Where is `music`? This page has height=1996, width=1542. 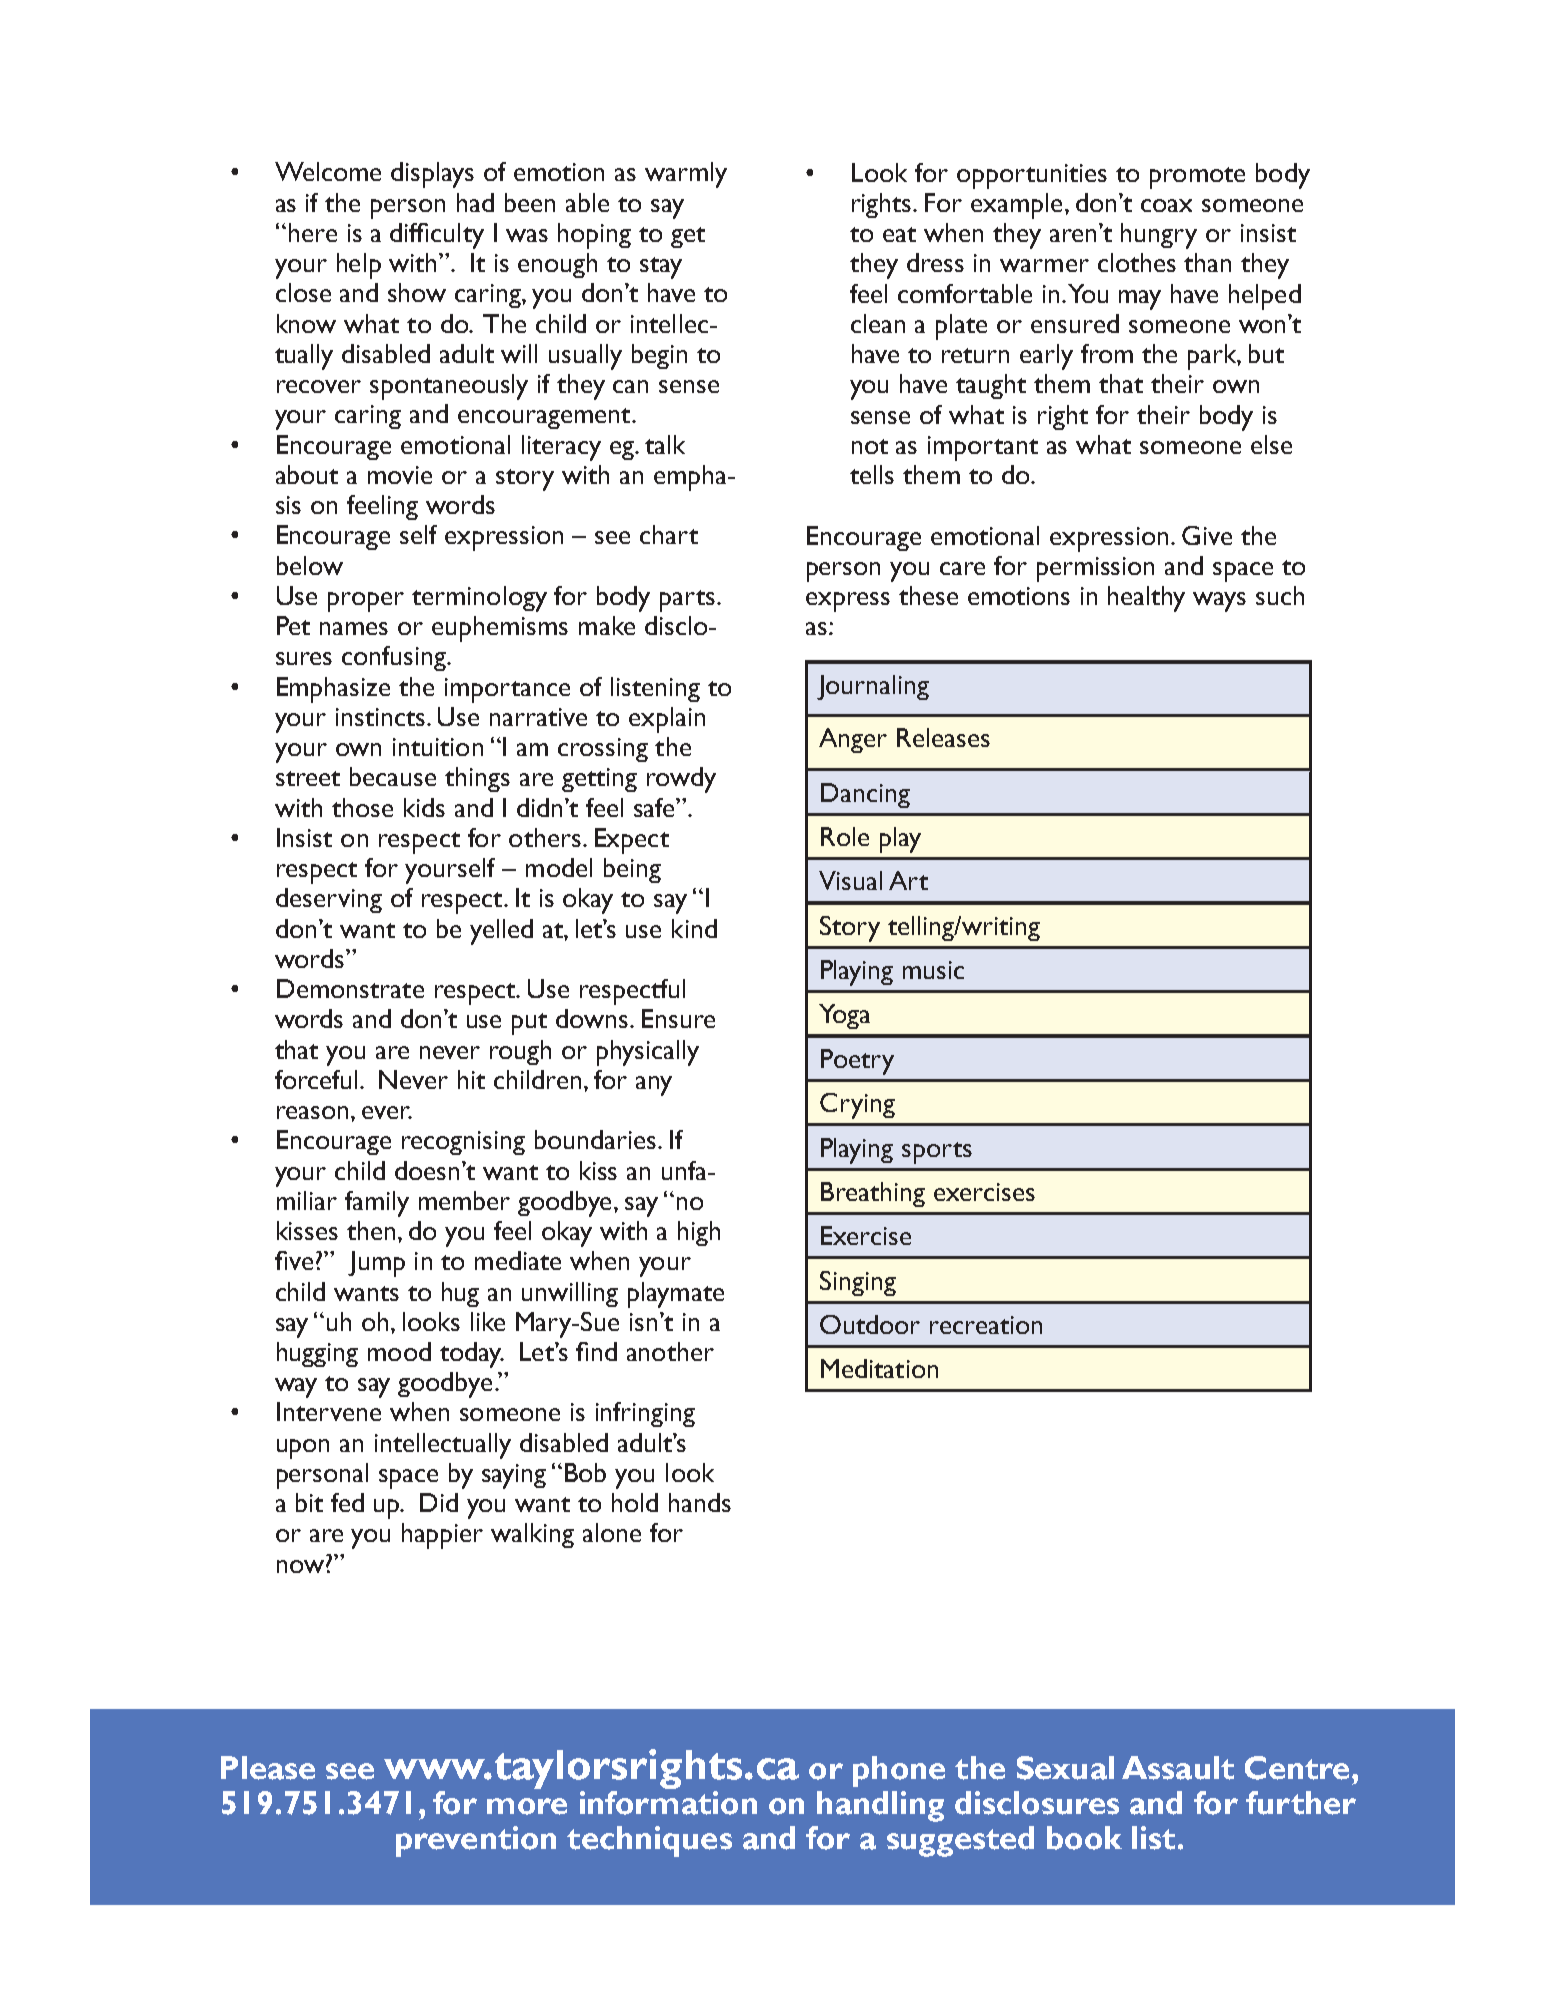 music is located at coordinates (933, 970).
